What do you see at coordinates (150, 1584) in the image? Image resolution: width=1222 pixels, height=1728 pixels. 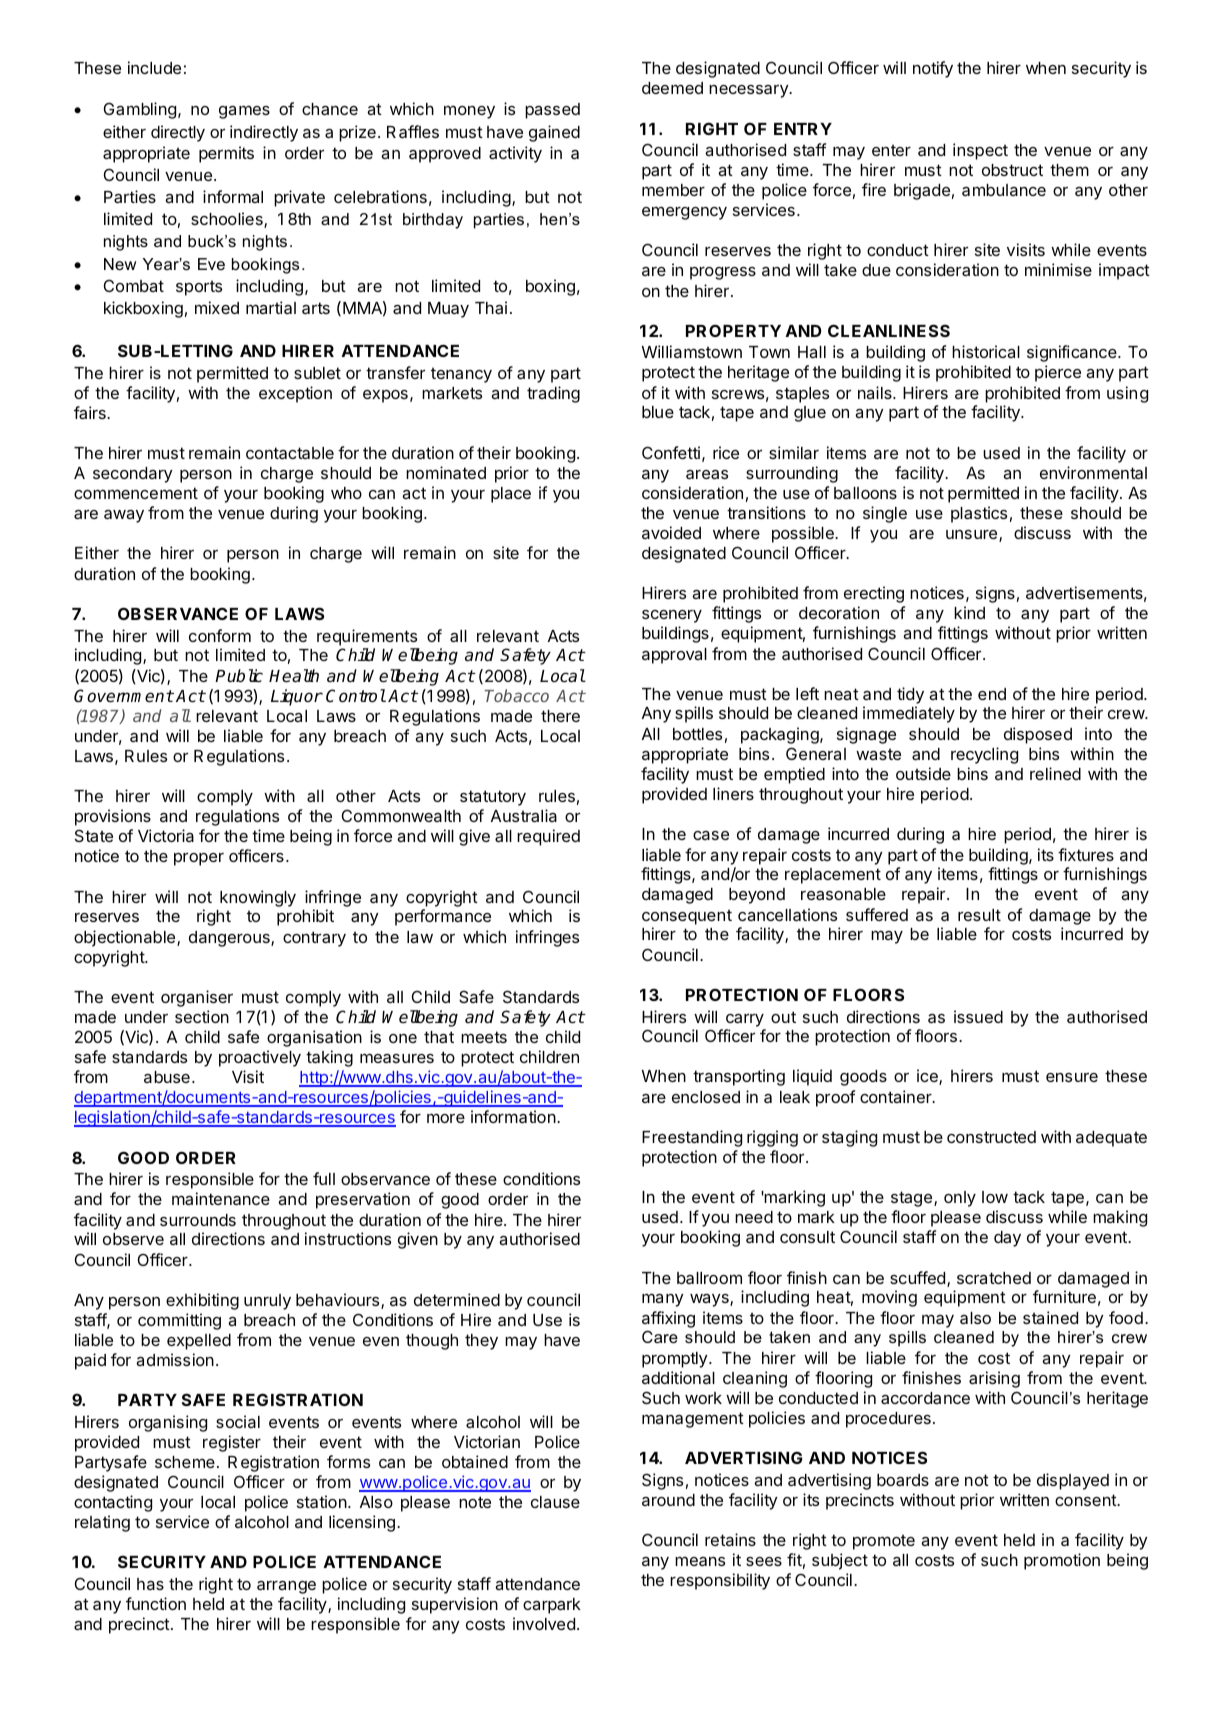 I see `has` at bounding box center [150, 1584].
